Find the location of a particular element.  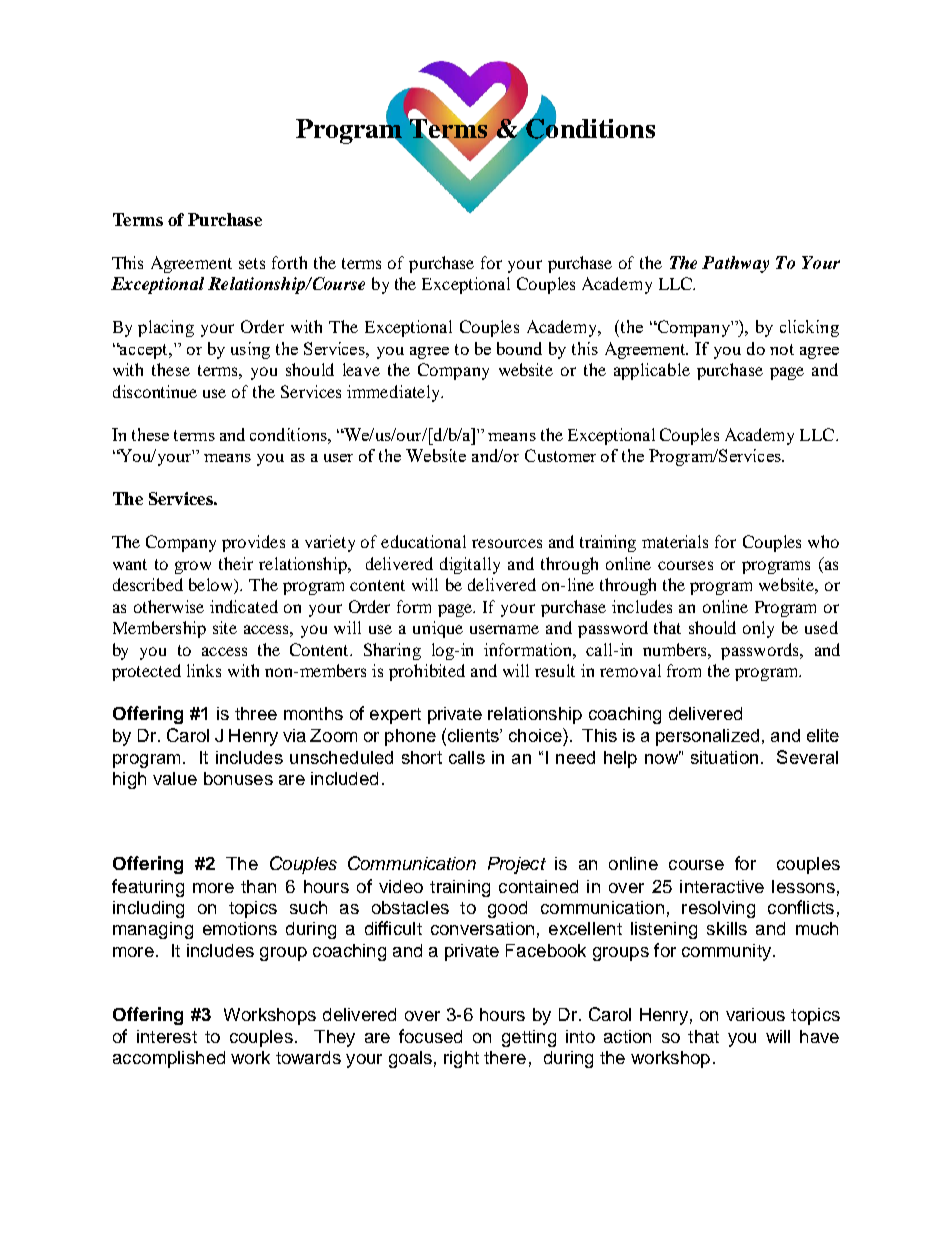

Pathway is located at coordinates (735, 264).
